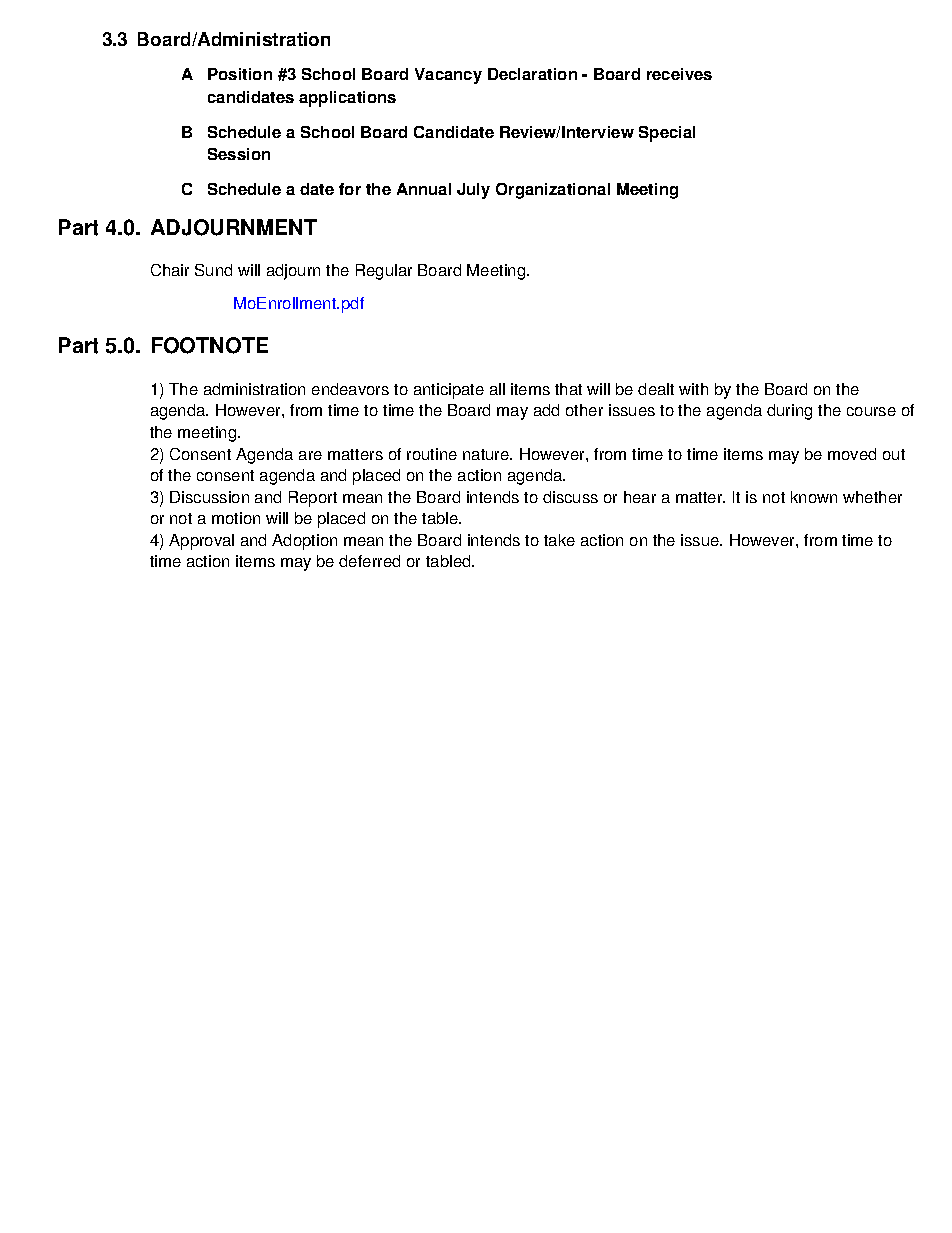  What do you see at coordinates (679, 74) in the screenshot?
I see `receives` at bounding box center [679, 74].
